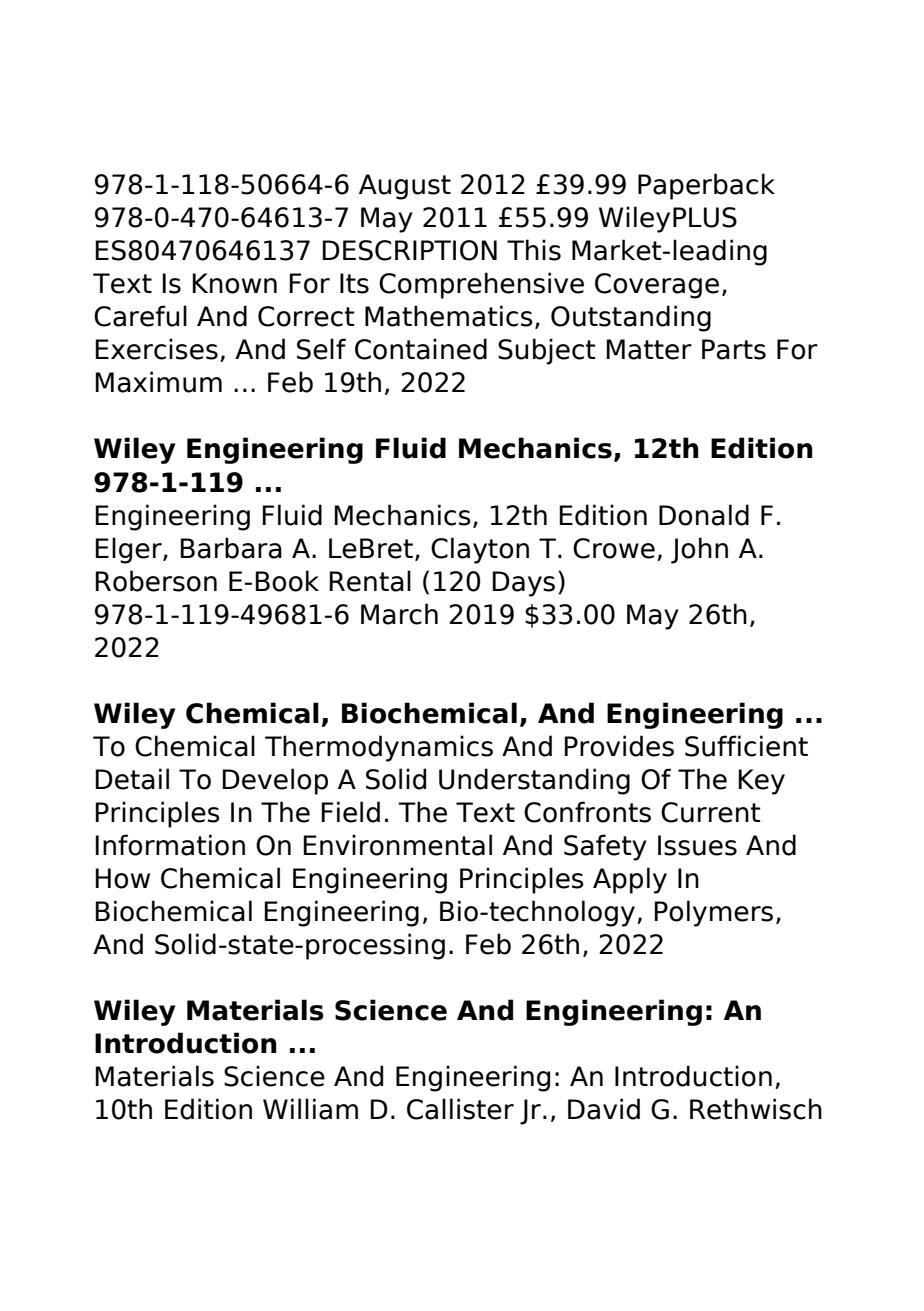 Image resolution: width=924 pixels, height=1311 pixels. I want to click on Paperback, so click(706, 186).
